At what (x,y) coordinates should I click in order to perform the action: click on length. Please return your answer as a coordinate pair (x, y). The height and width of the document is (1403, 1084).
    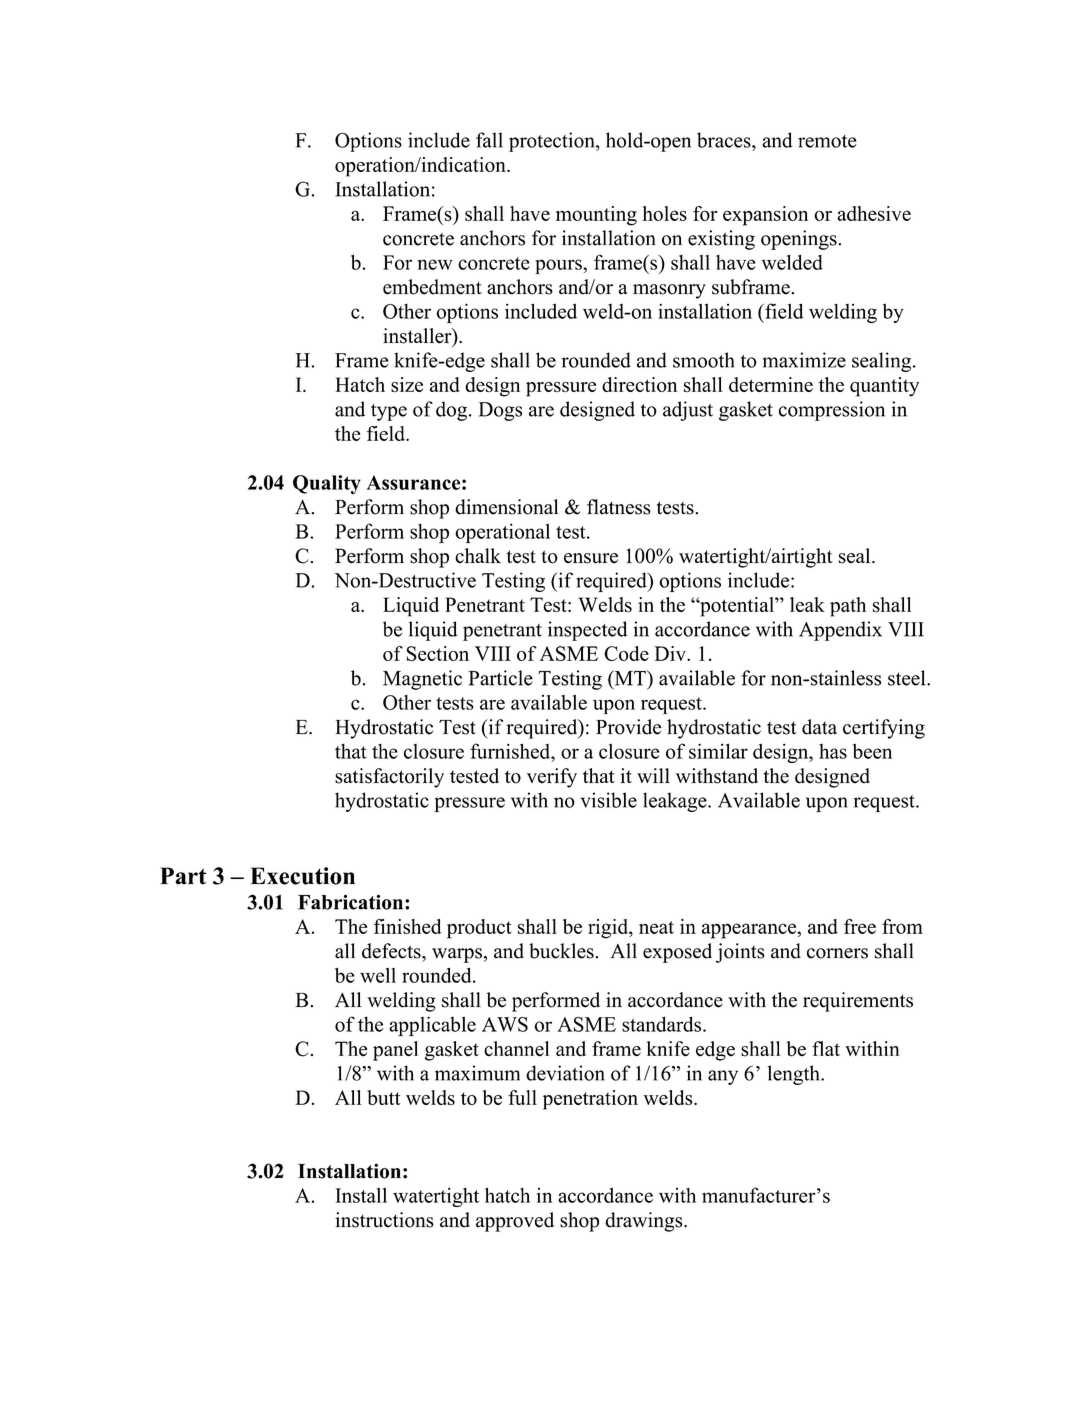
    Looking at the image, I should click on (795, 1075).
